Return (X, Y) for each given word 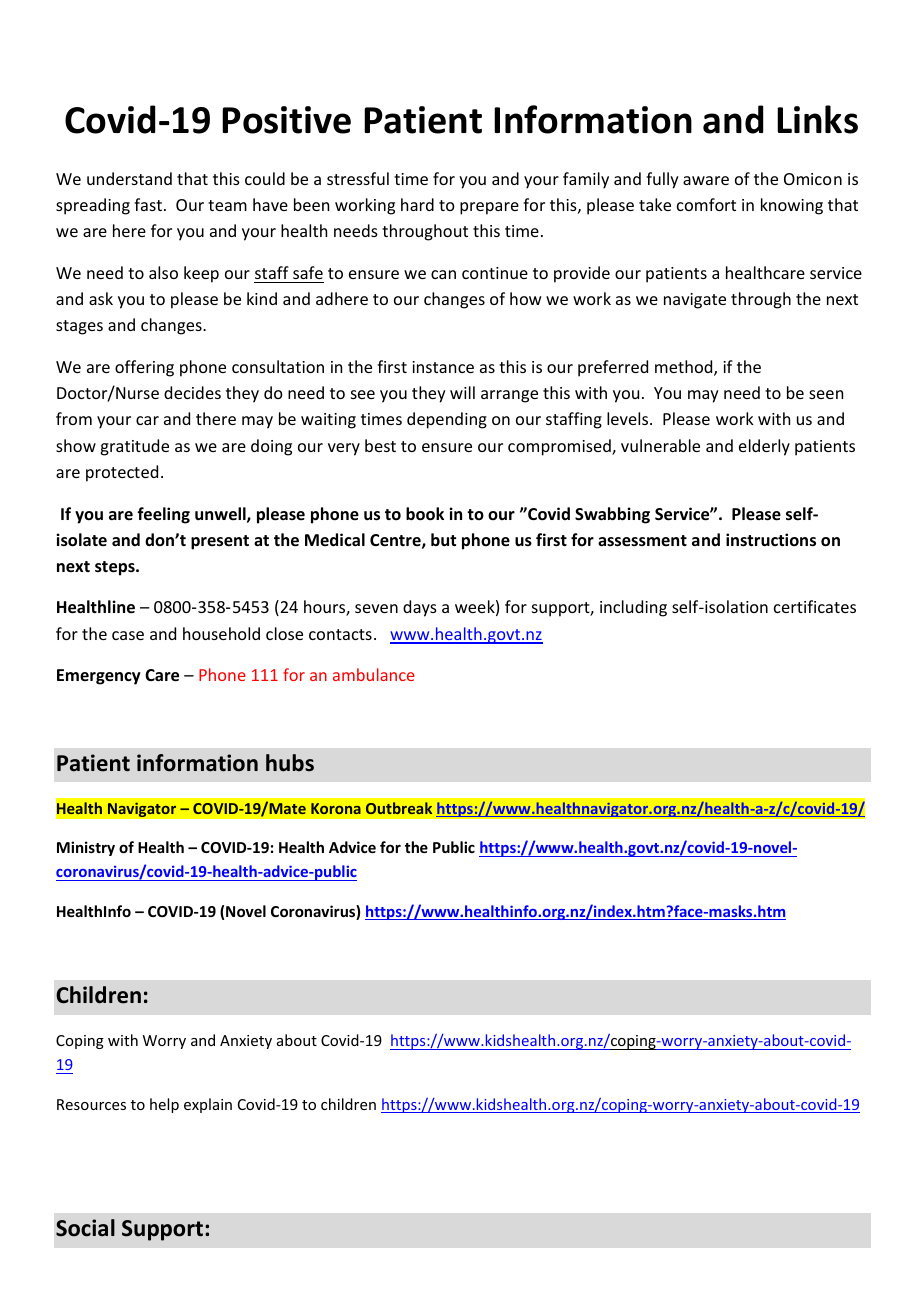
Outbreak (399, 808)
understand (129, 178)
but (443, 539)
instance (443, 367)
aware (706, 180)
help (164, 1105)
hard (417, 204)
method (685, 368)
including (633, 608)
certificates (815, 606)
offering (144, 368)
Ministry (86, 848)
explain (208, 1105)
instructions (771, 540)
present (220, 542)
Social (85, 1228)
